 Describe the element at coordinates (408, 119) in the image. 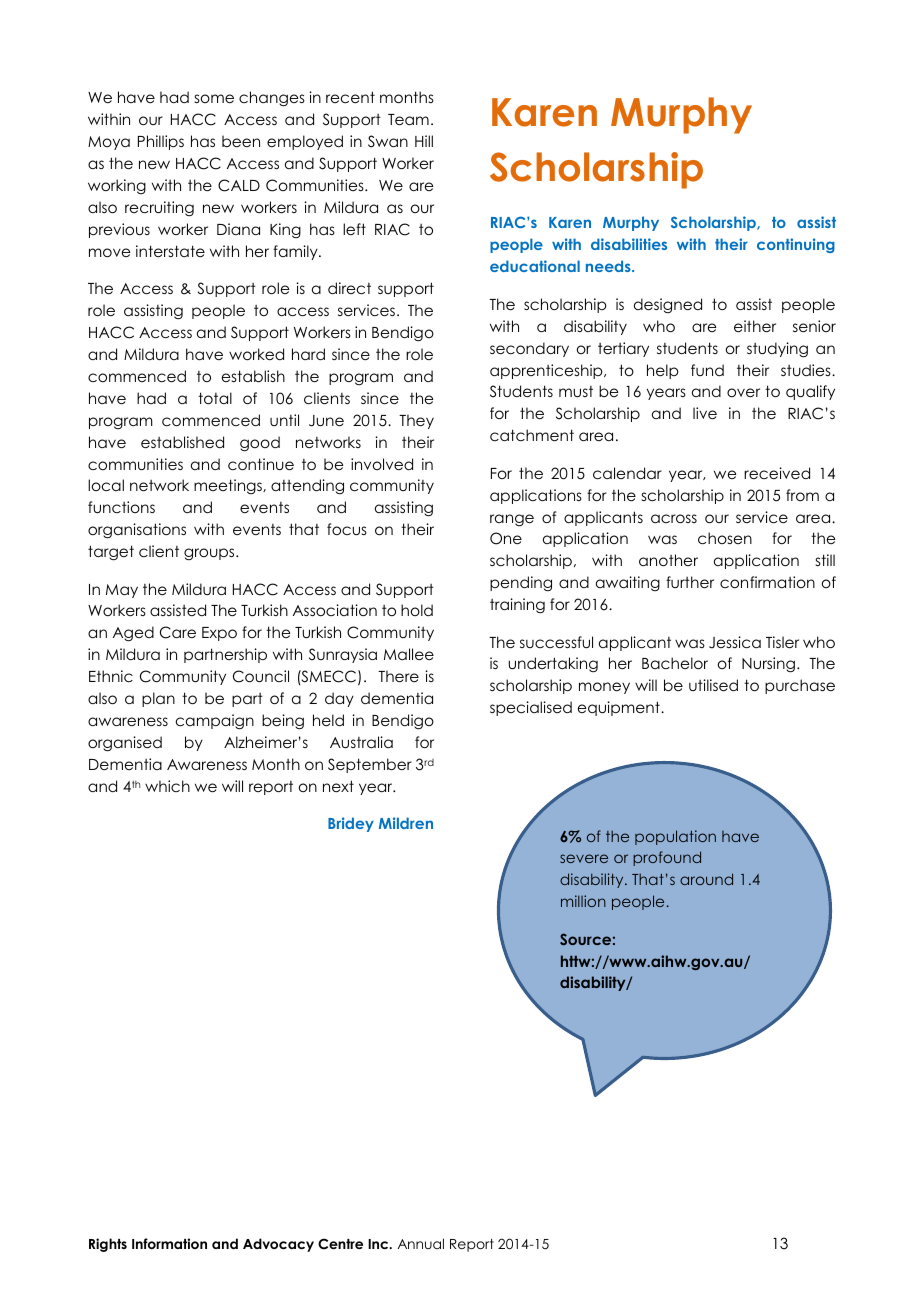

I see `Team` at that location.
